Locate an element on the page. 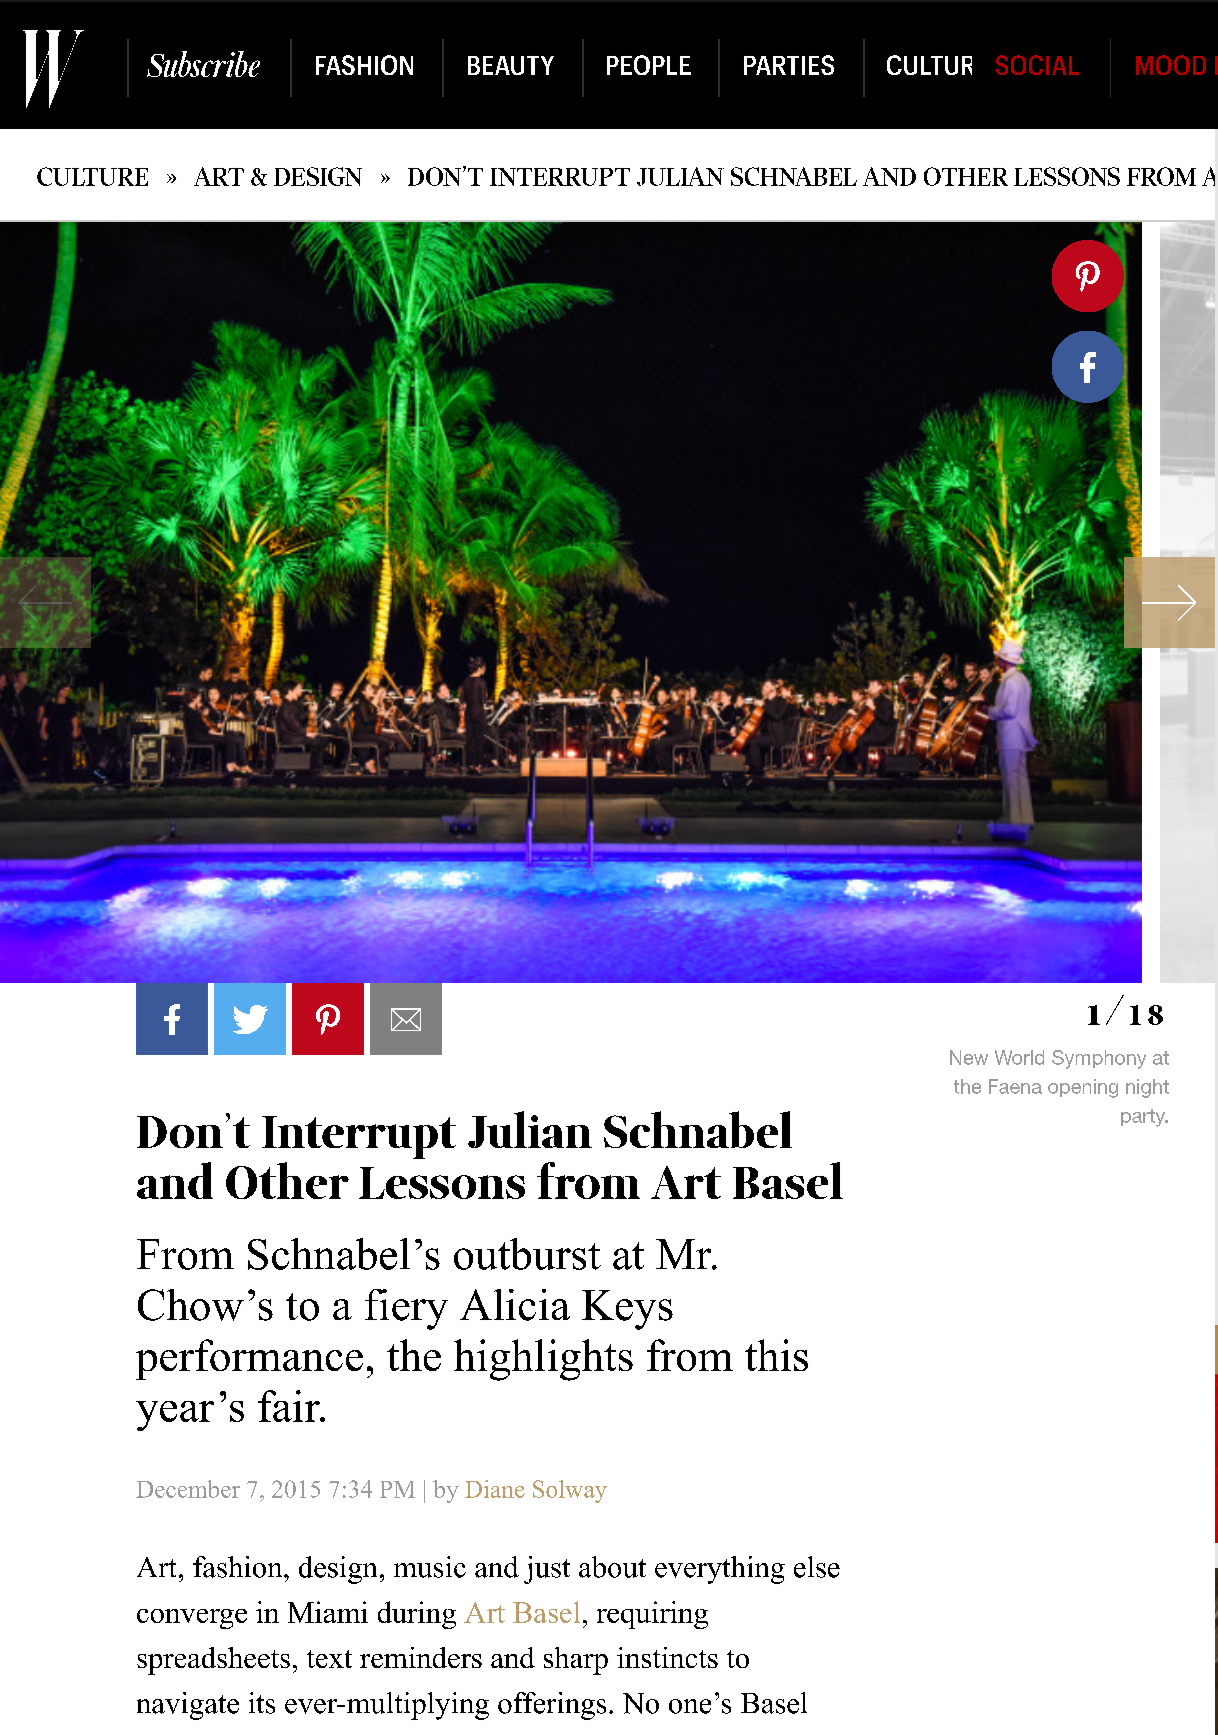 This image has height=1735, width=1218. World is located at coordinates (1019, 1057).
